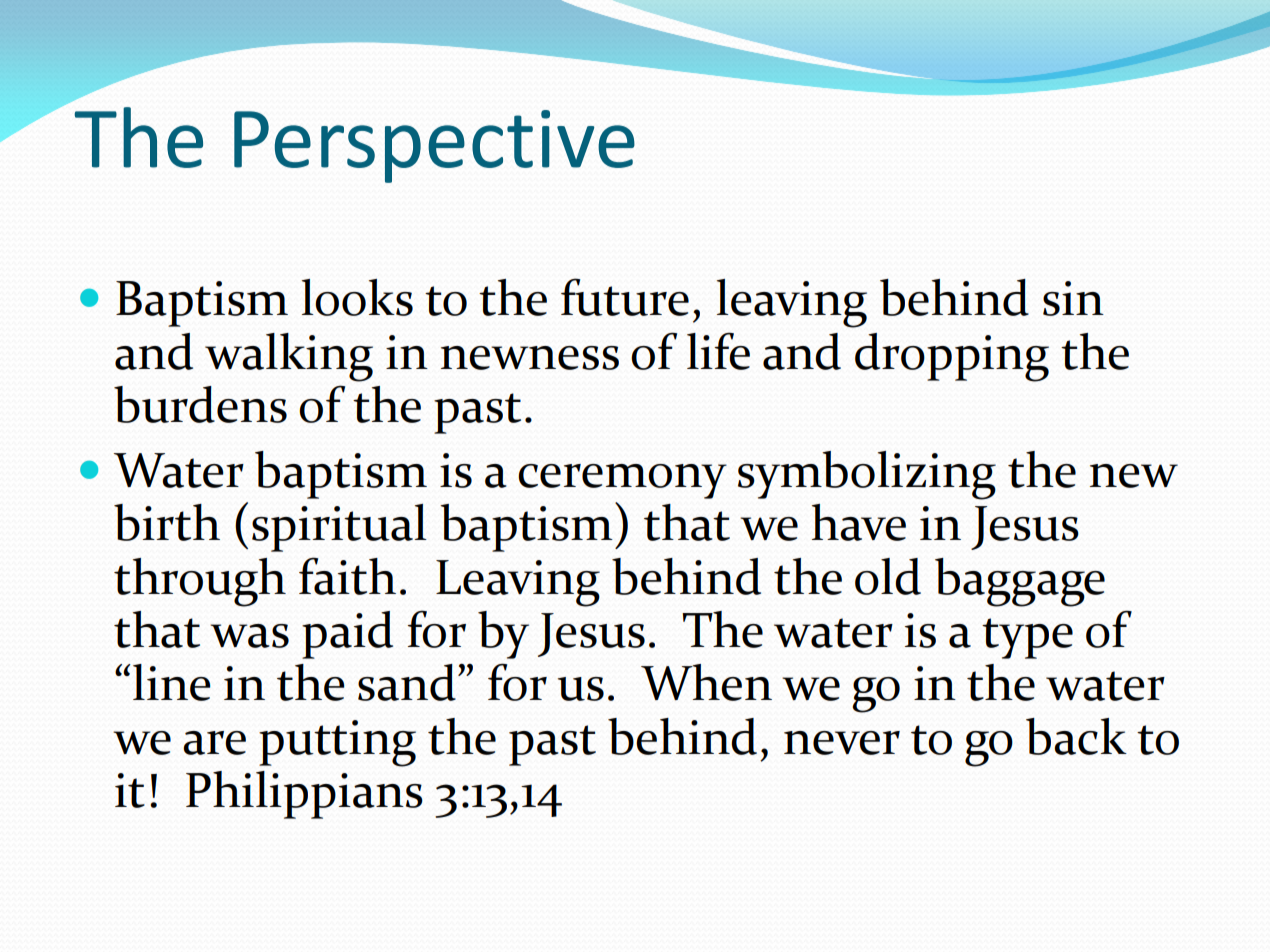  I want to click on walking, so click(289, 357).
